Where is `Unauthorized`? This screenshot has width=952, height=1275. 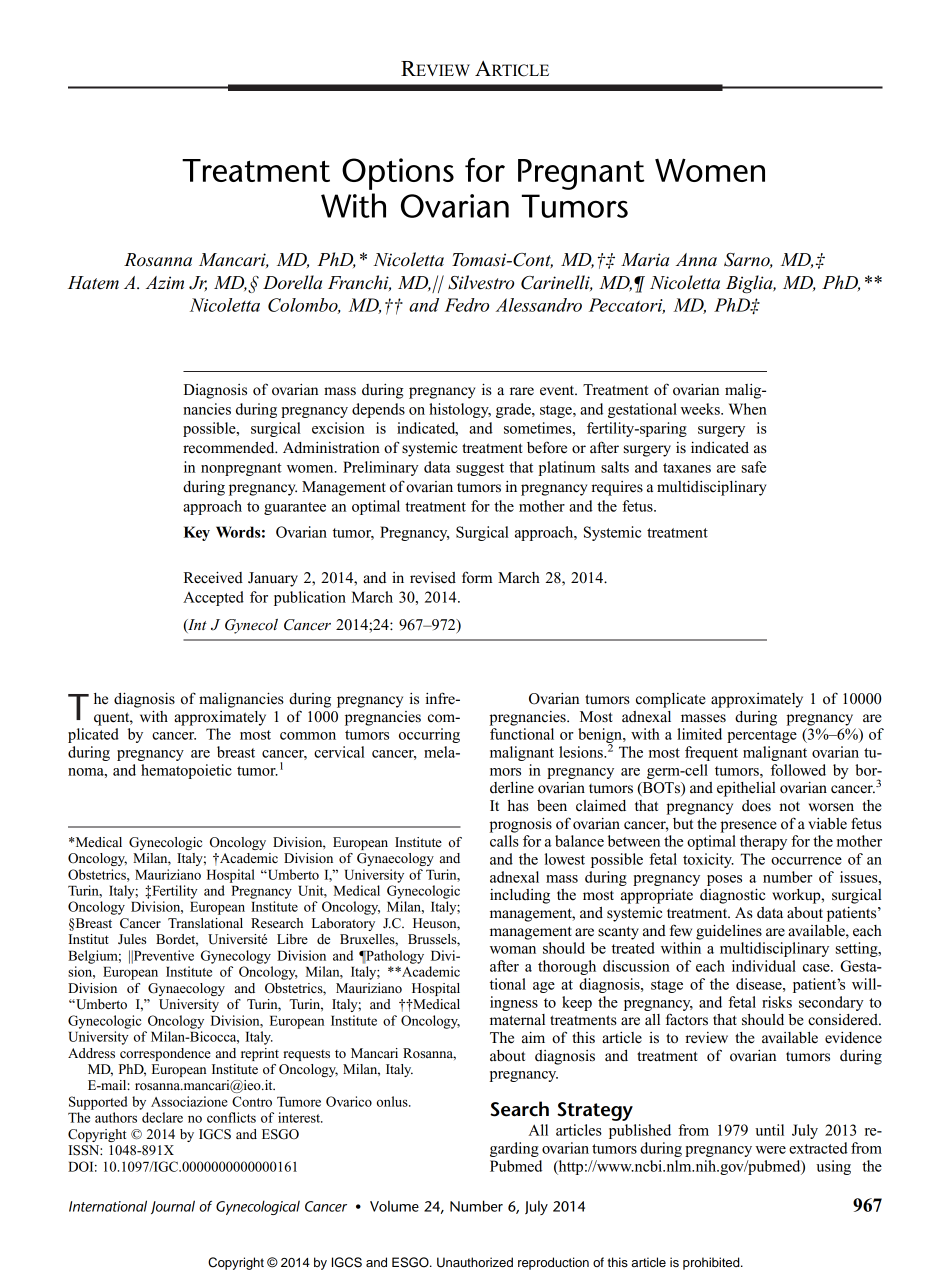 Unauthorized is located at coordinates (475, 1262).
